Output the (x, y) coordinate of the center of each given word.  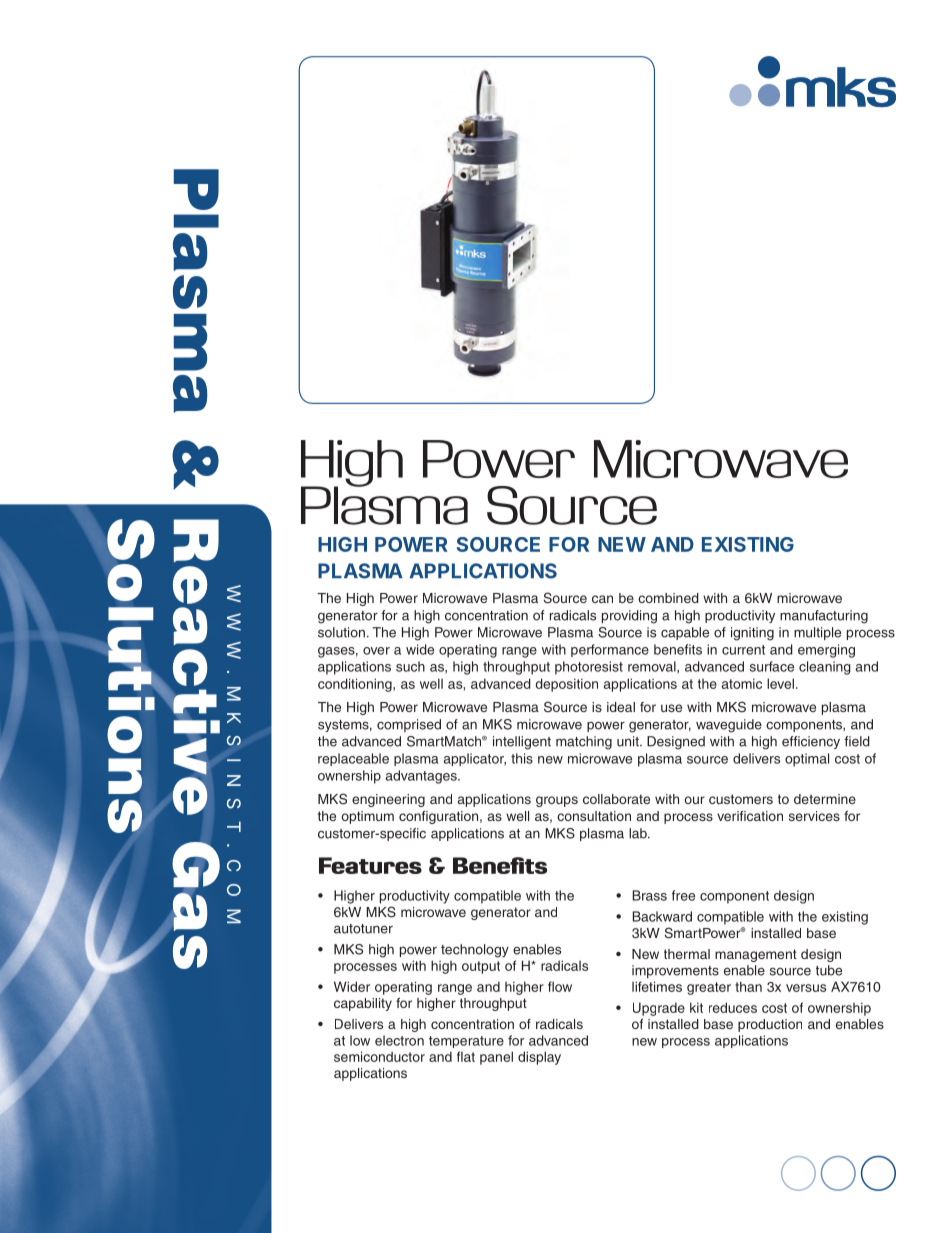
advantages (422, 777)
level (780, 683)
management (756, 955)
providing (629, 617)
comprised (409, 725)
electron (399, 1040)
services (814, 816)
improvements (675, 971)
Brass (650, 895)
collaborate (616, 799)
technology (475, 951)
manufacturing (824, 617)
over (376, 651)
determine (825, 799)
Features (370, 865)
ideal (621, 707)
